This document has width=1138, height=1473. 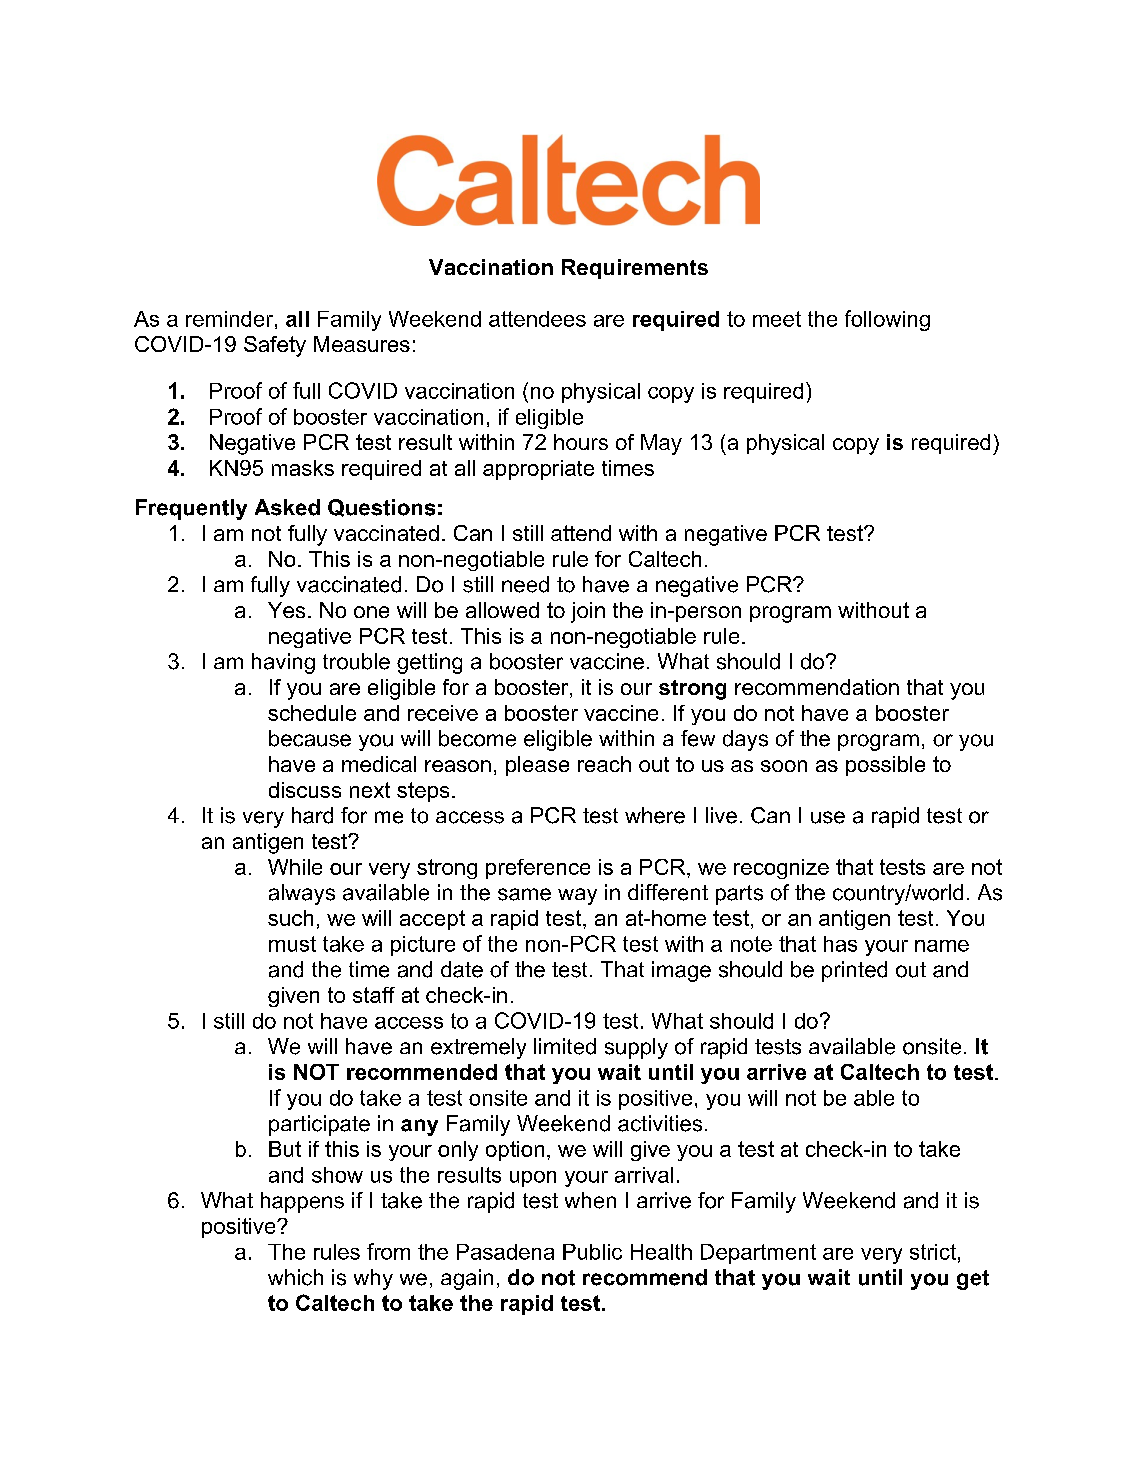 I want to click on appropriate, so click(x=538, y=470).
